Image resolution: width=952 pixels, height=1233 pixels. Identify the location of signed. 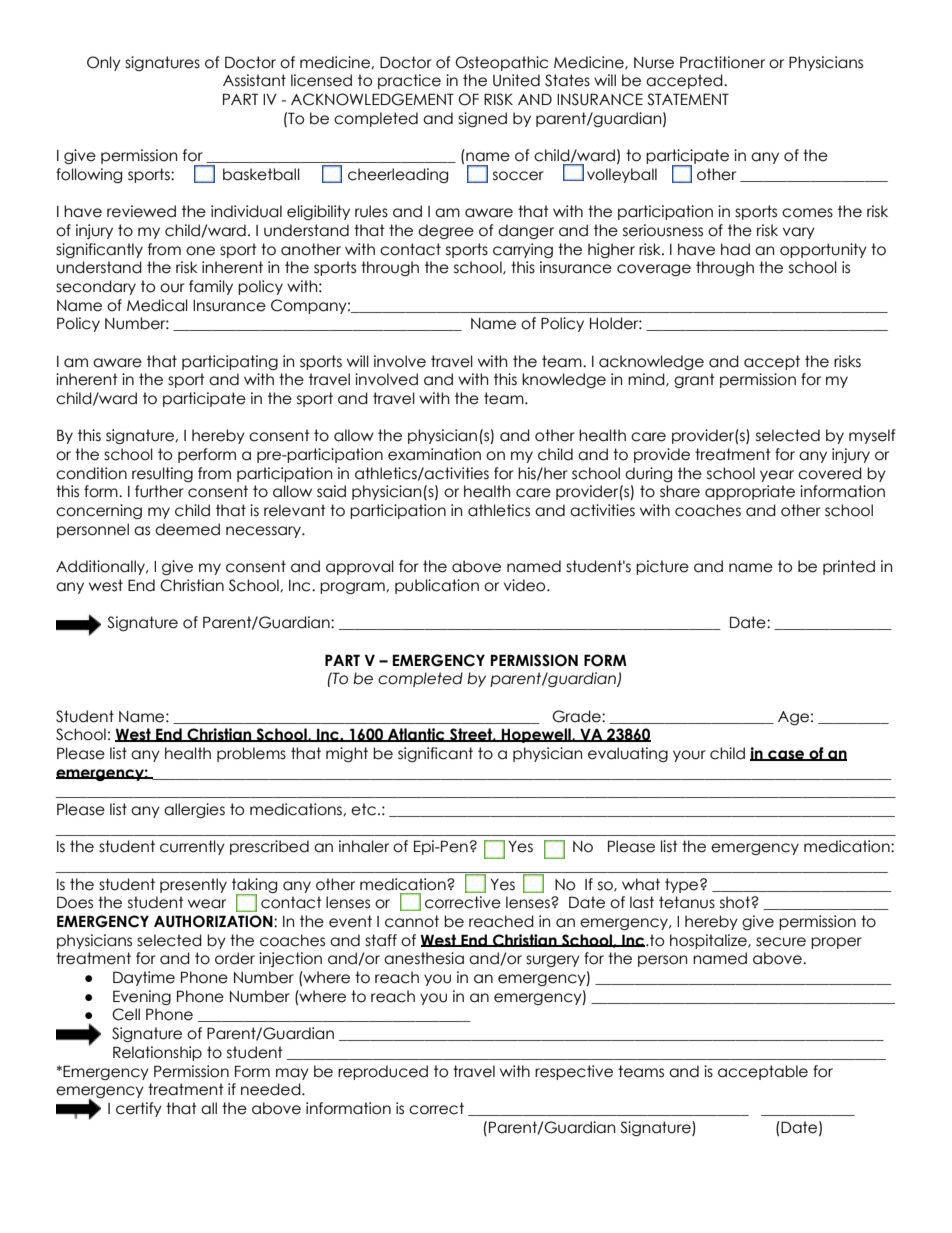
(482, 119).
